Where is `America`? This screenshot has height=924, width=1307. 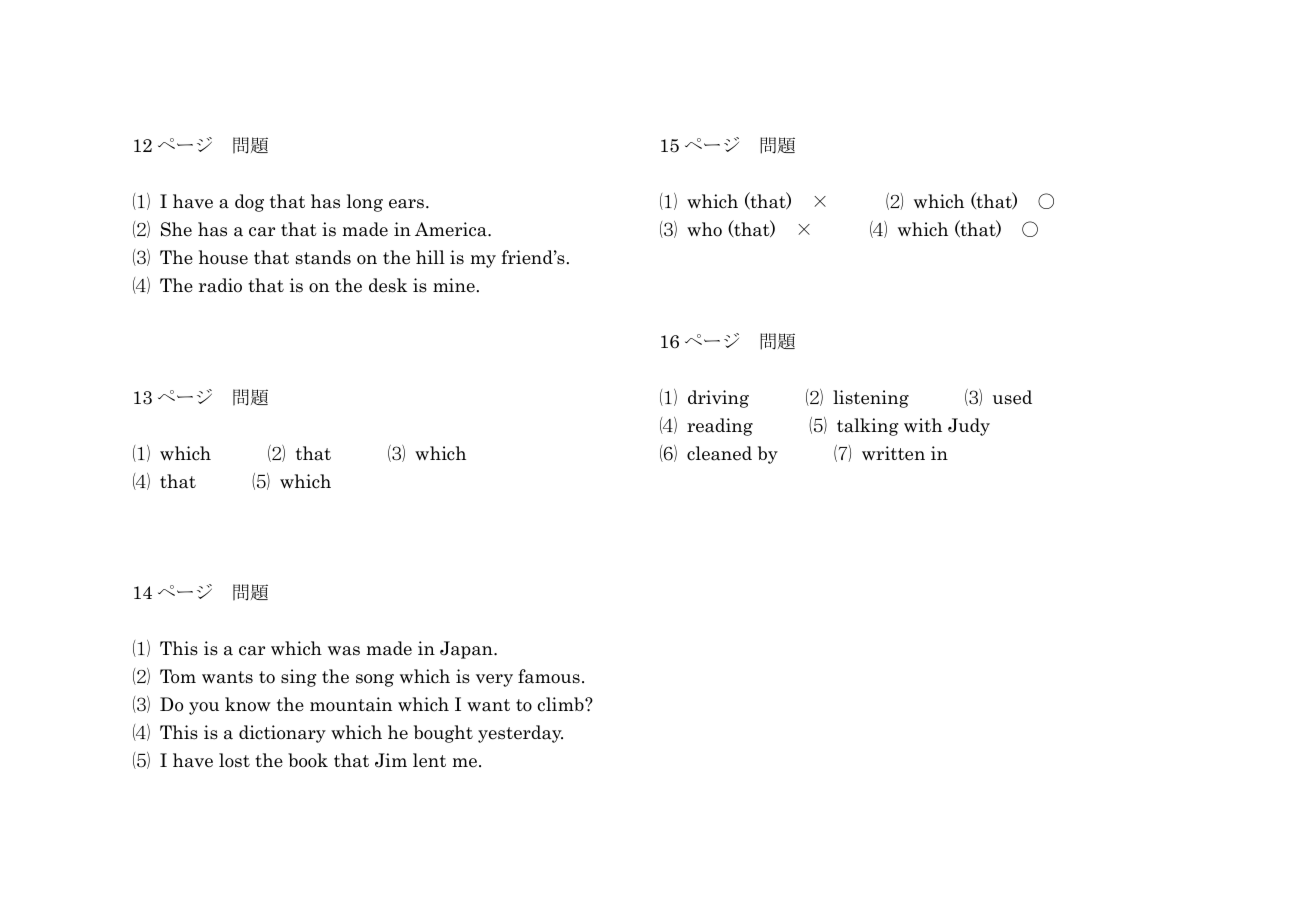
America is located at coordinates (452, 229).
